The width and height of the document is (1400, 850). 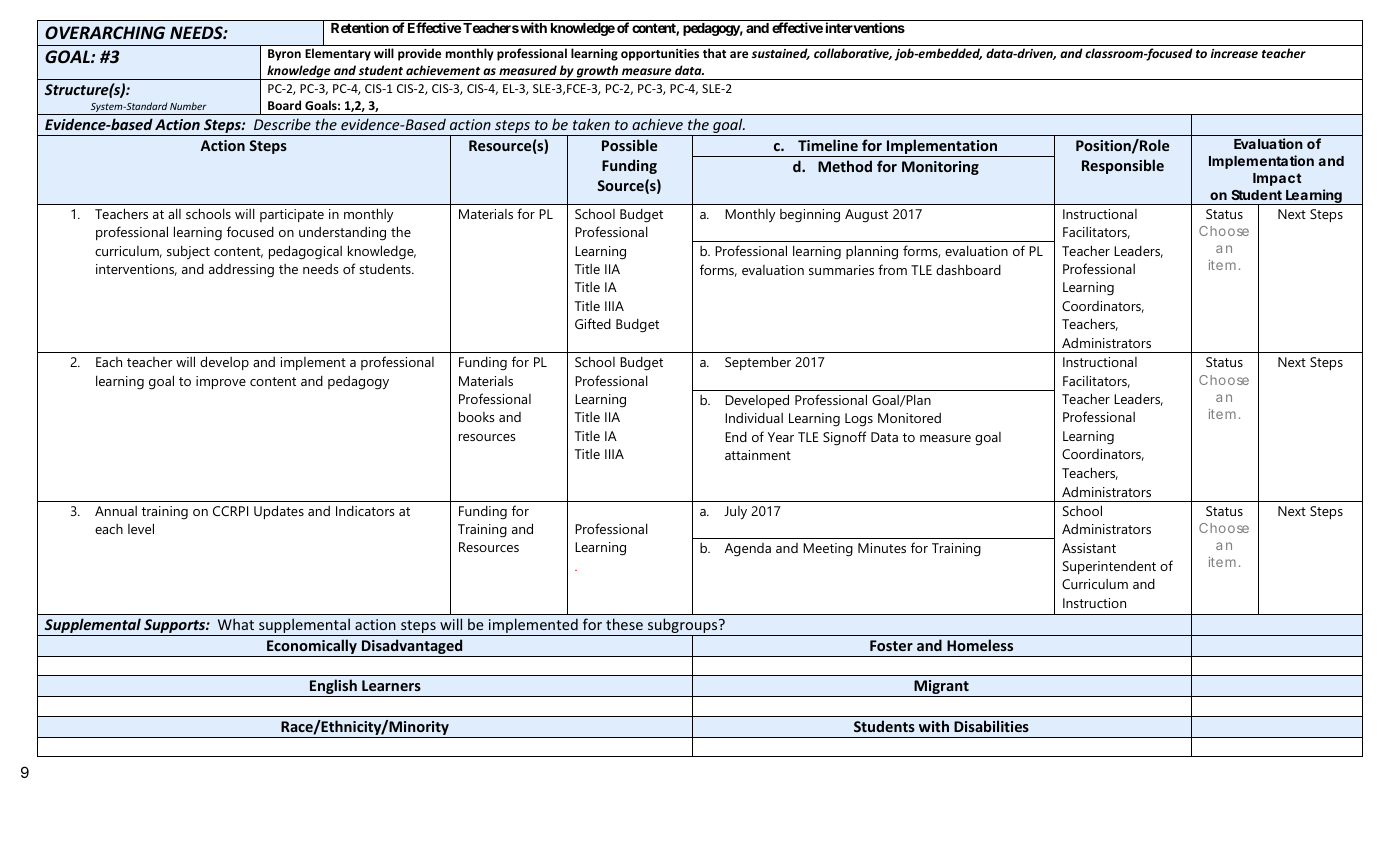 I want to click on these, so click(x=624, y=624).
